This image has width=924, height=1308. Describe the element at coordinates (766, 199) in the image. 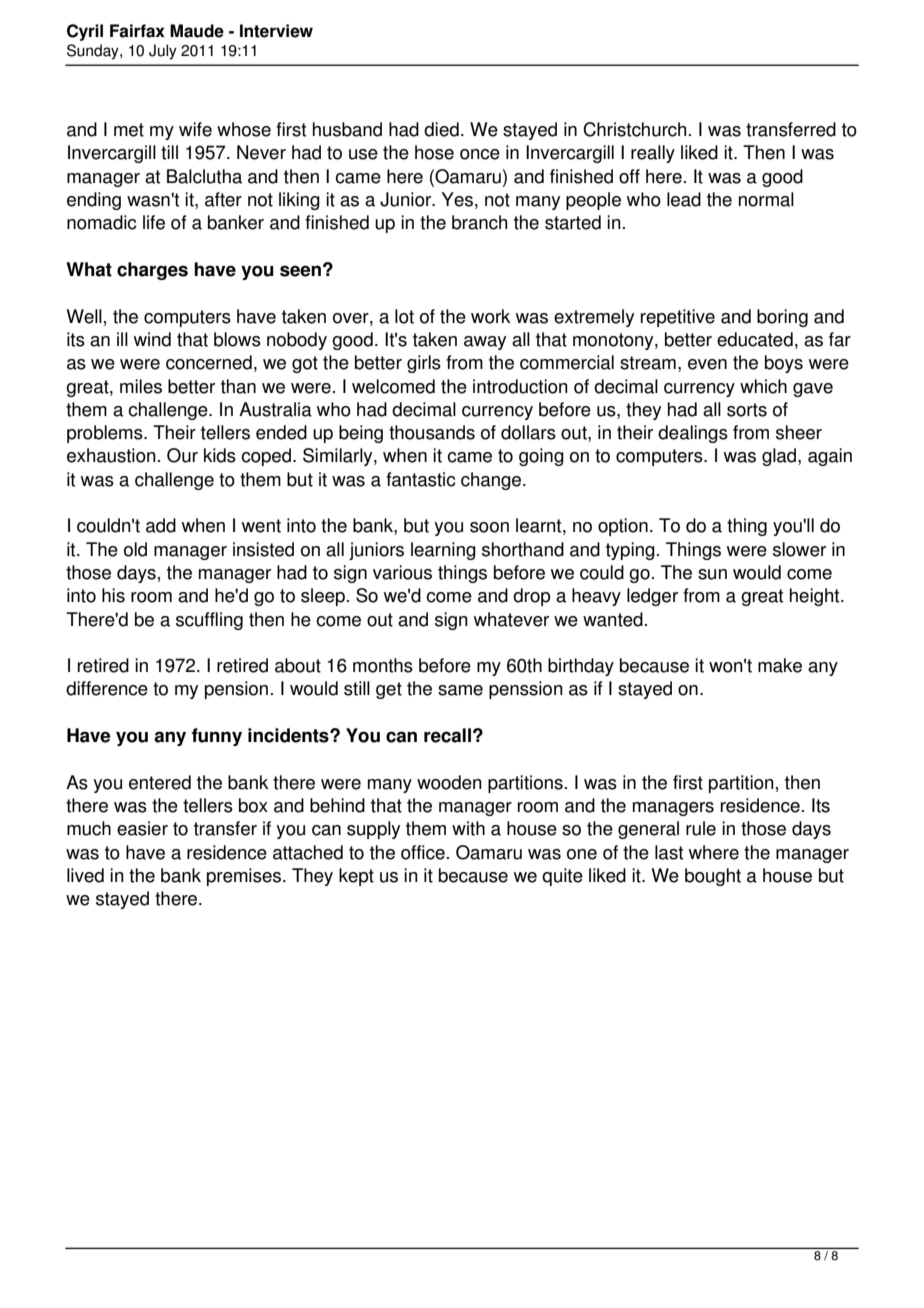

I see `normal` at that location.
